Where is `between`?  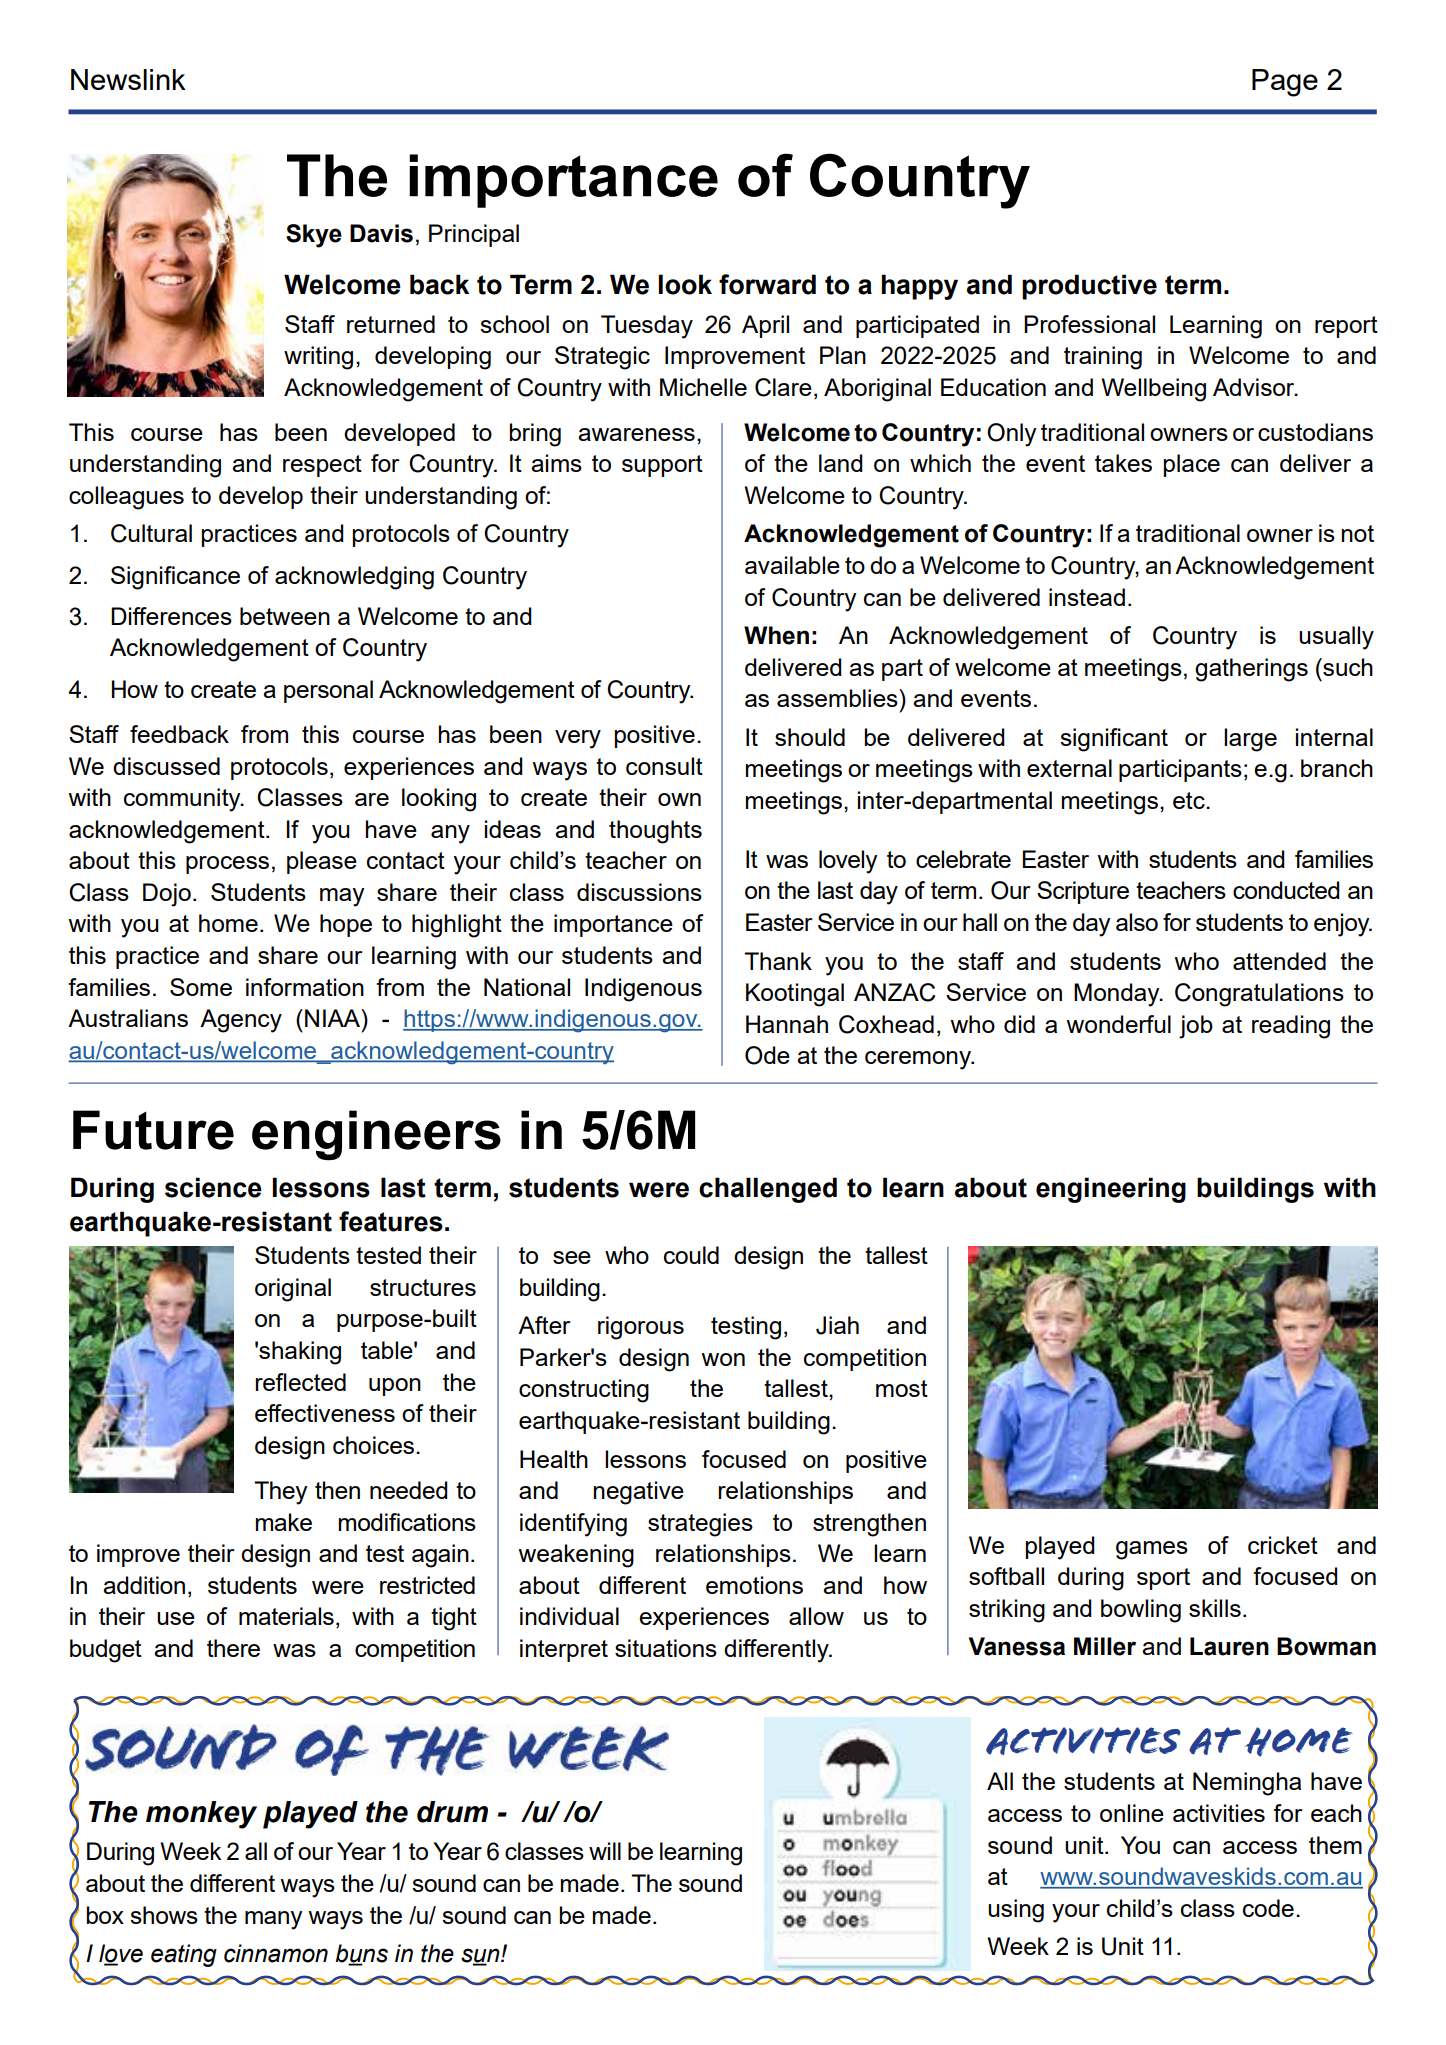
between is located at coordinates (285, 616).
